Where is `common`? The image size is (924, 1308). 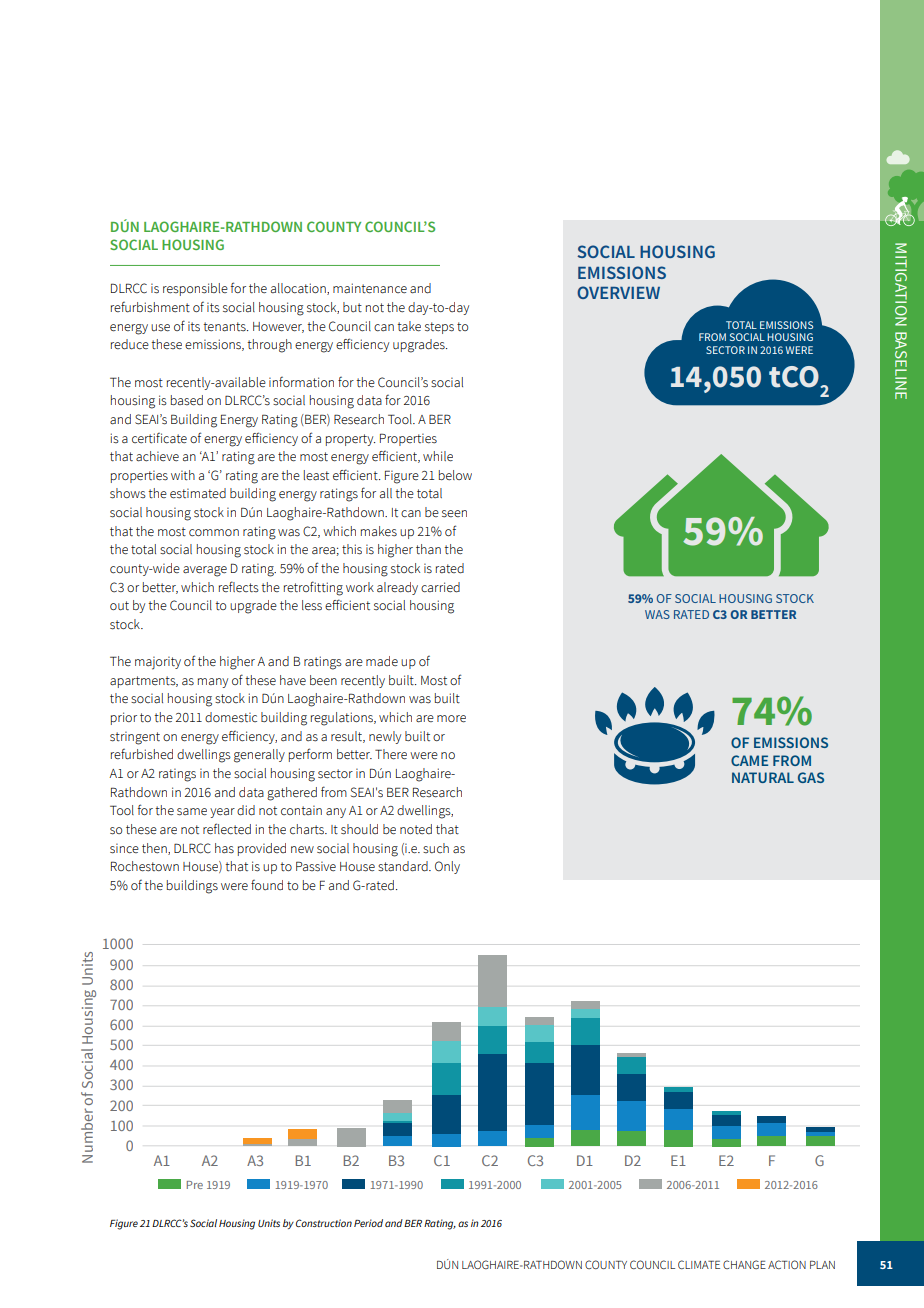
common is located at coordinates (214, 533).
